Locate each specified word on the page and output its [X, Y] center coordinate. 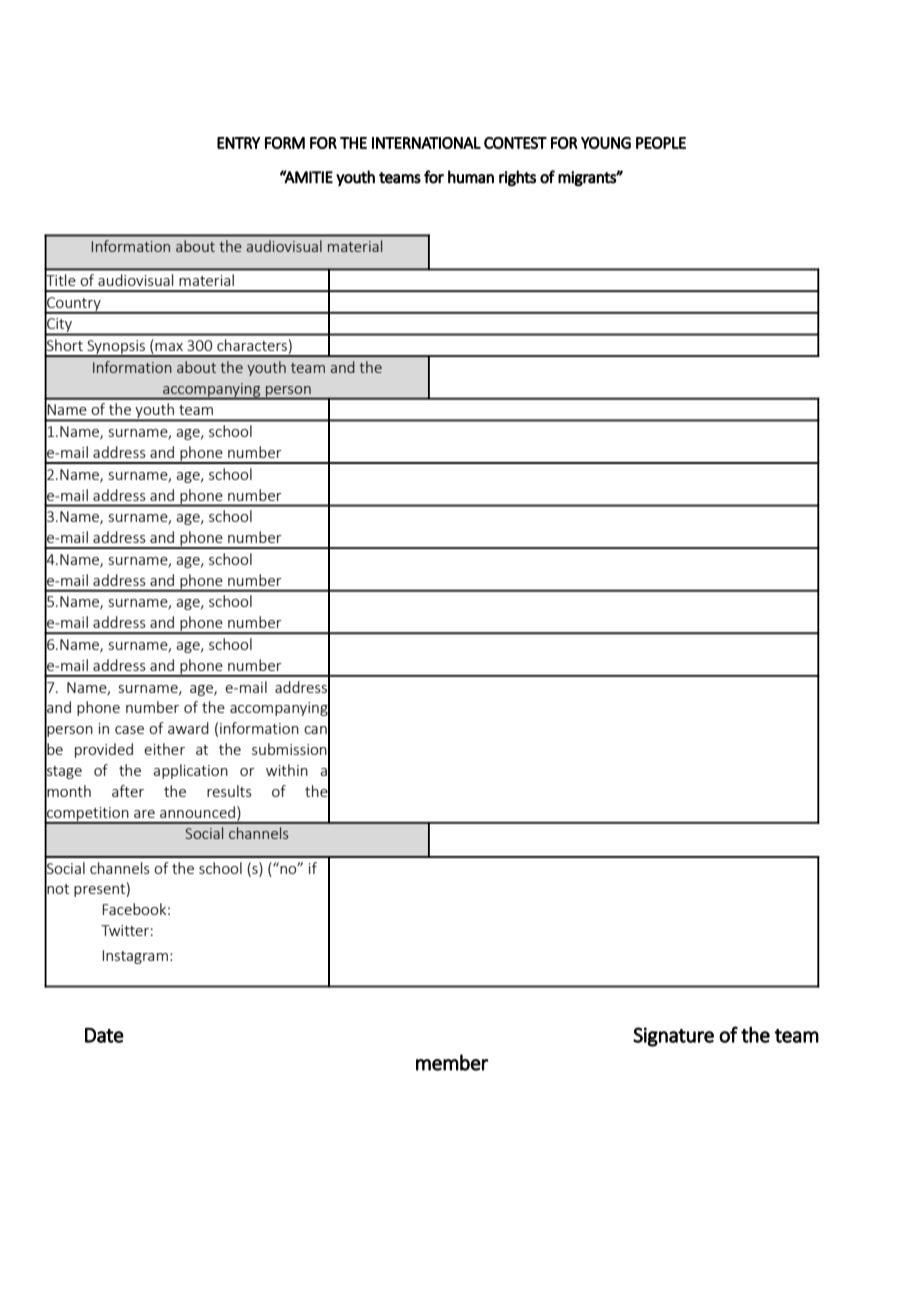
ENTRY [238, 143]
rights [517, 178]
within [287, 770]
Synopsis [116, 348]
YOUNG [606, 143]
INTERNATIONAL [426, 143]
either [164, 749]
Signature [673, 1037]
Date [104, 1035]
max [169, 347]
